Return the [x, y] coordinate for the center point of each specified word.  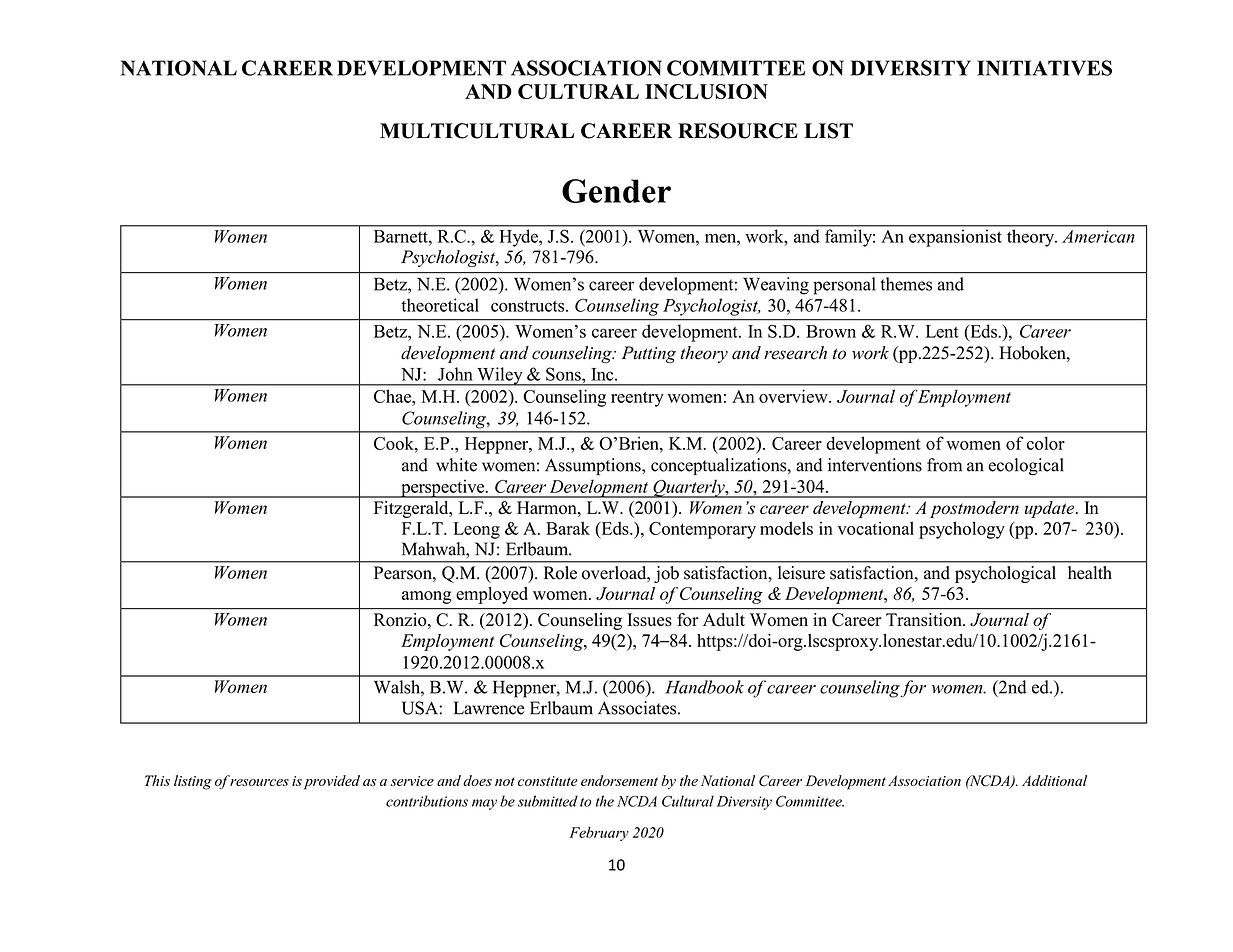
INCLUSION [706, 91]
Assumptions [594, 467]
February [599, 834]
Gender [616, 191]
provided [330, 782]
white [456, 465]
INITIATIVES [1044, 68]
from [944, 465]
